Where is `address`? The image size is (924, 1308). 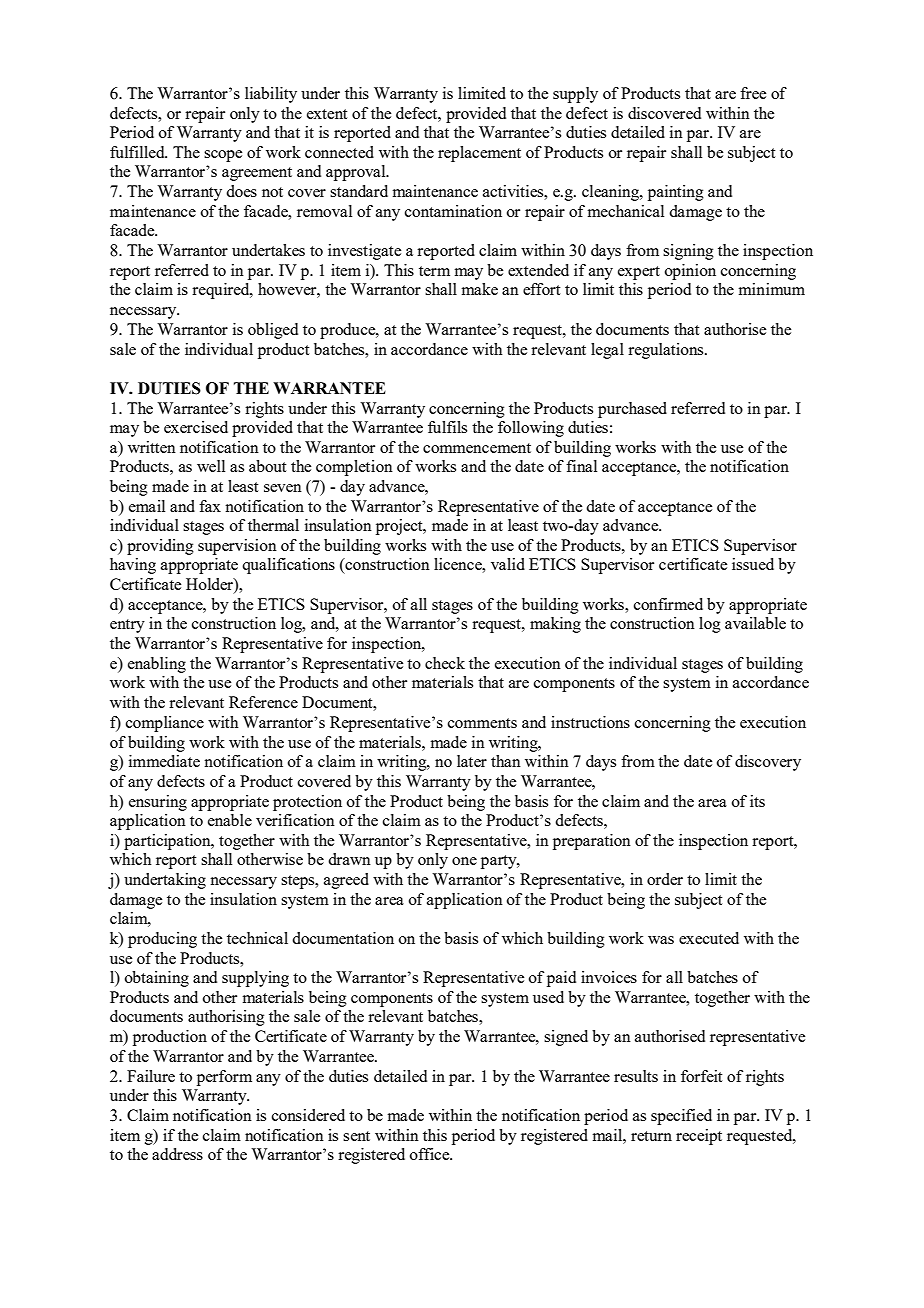 address is located at coordinates (177, 1154).
